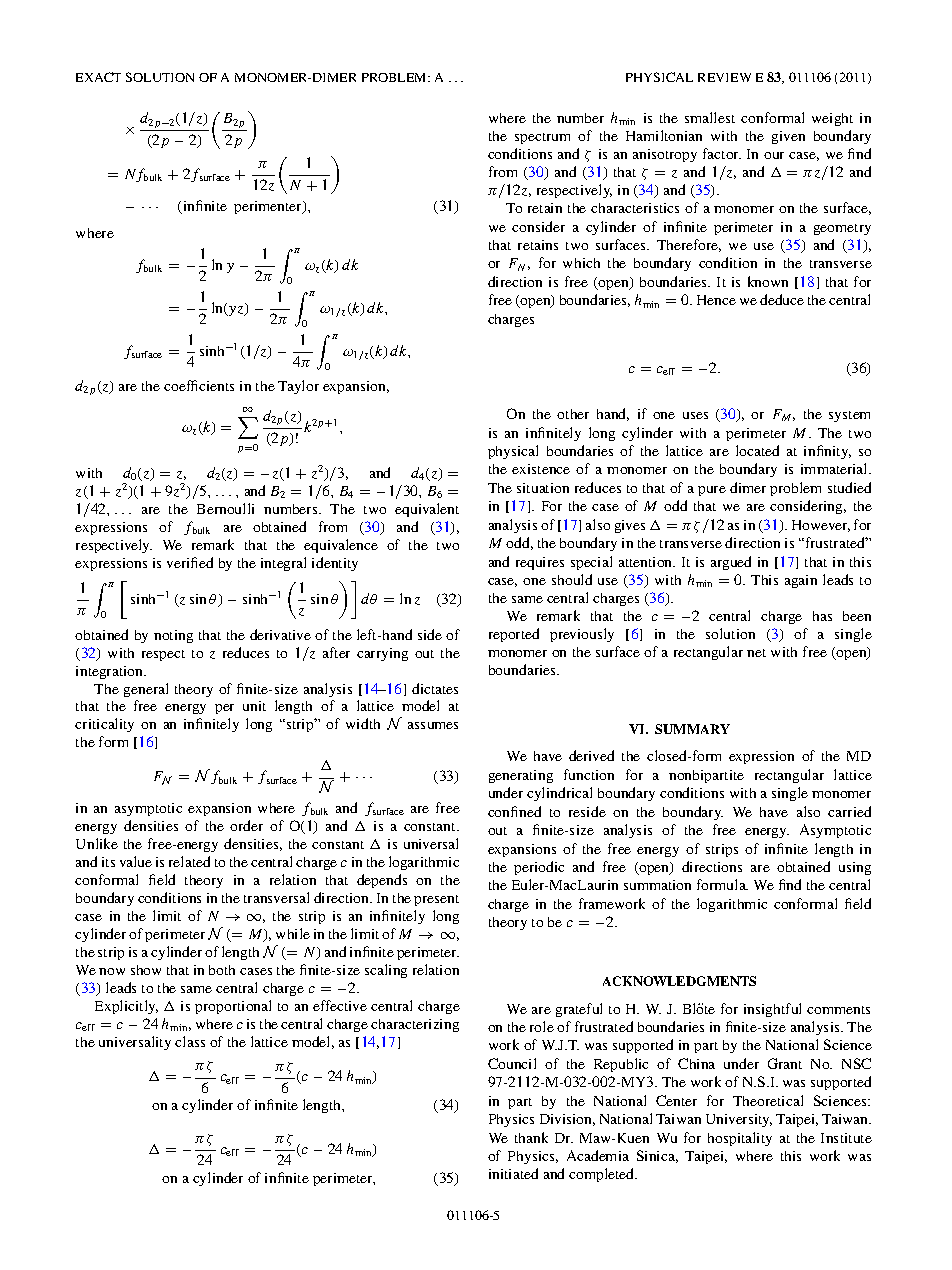 This page has width=952, height=1270. What do you see at coordinates (514, 635) in the page?
I see `reported` at bounding box center [514, 635].
